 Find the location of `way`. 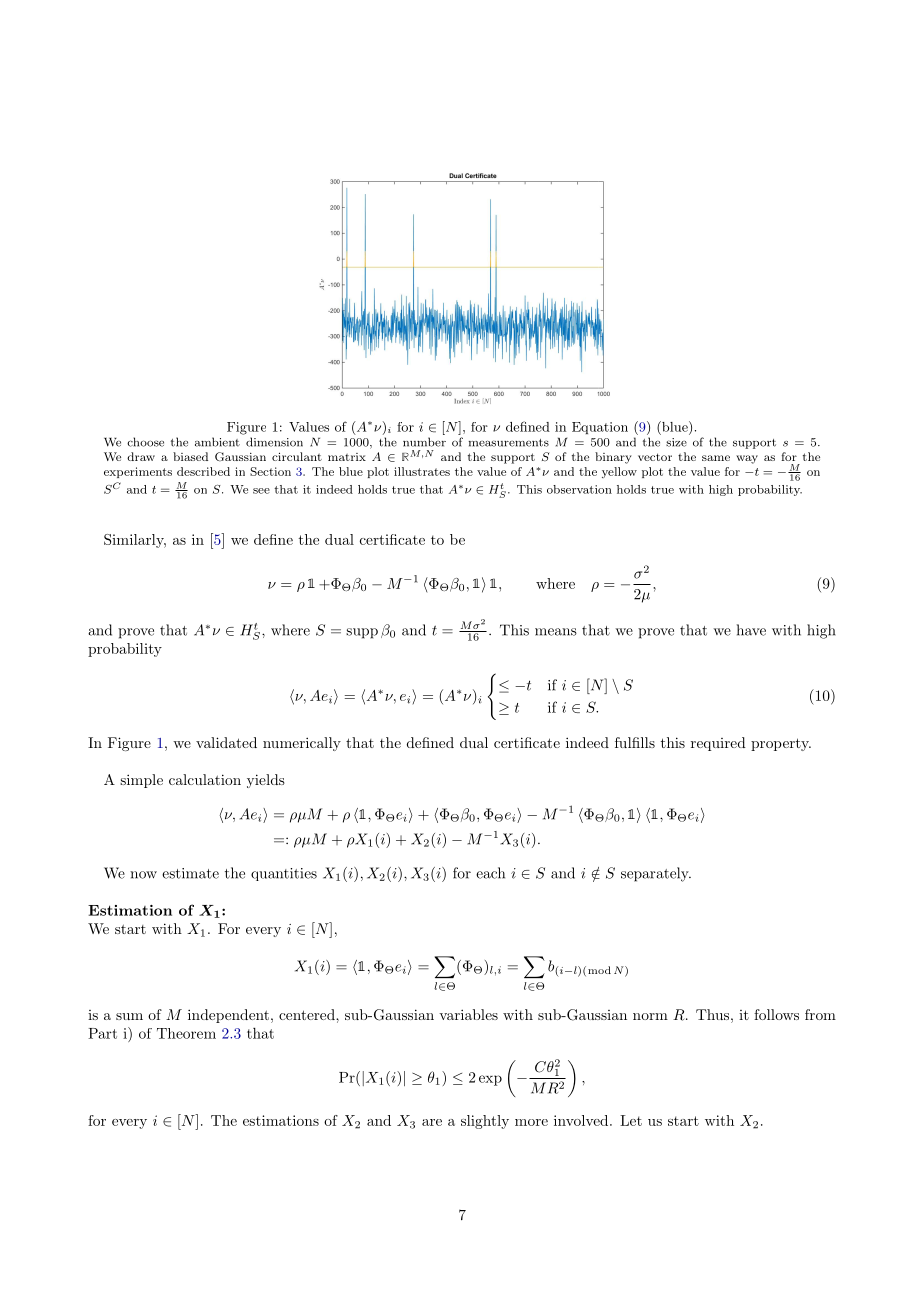

way is located at coordinates (747, 459).
